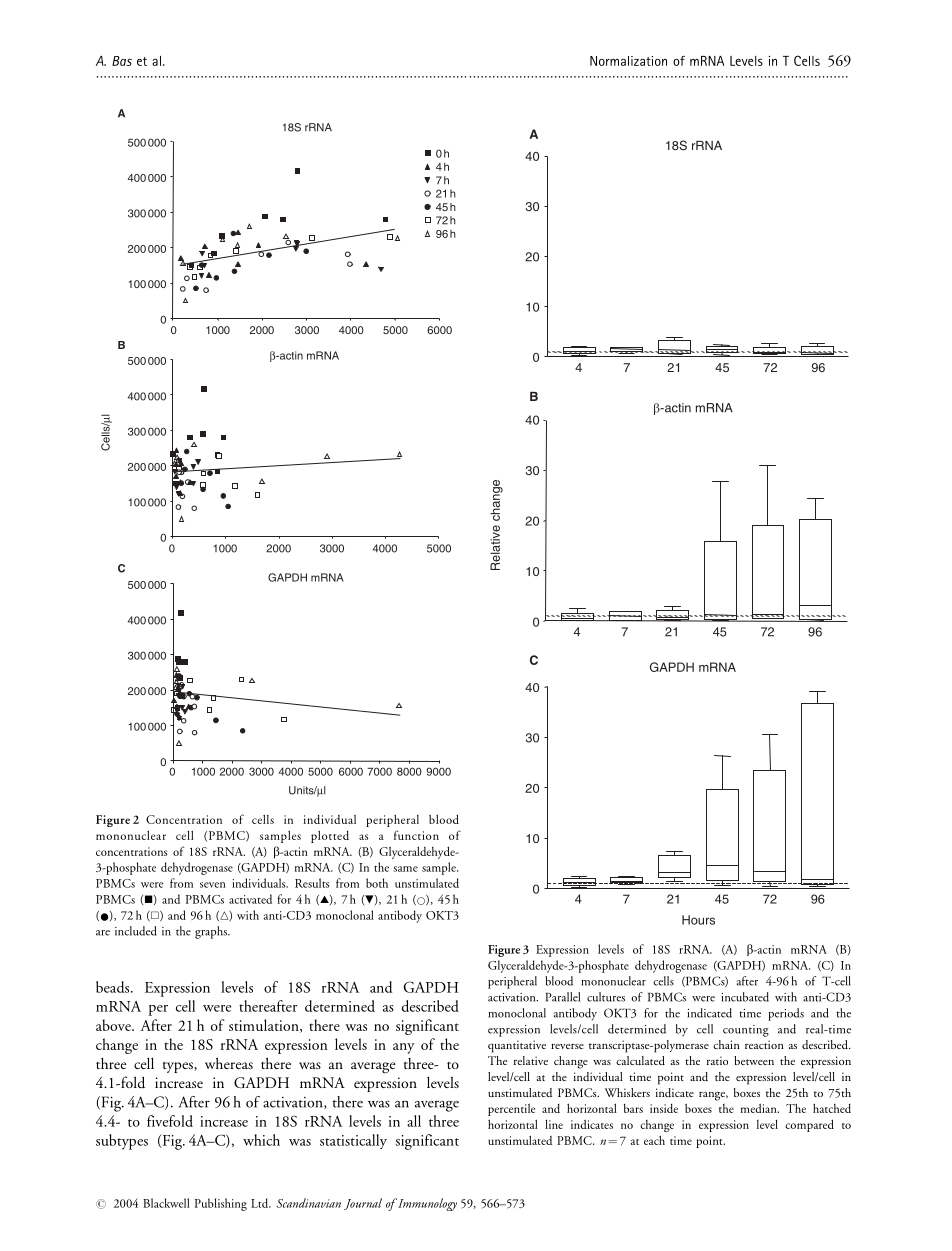 The height and width of the page is (1251, 952). What do you see at coordinates (405, 869) in the page?
I see `same` at bounding box center [405, 869].
